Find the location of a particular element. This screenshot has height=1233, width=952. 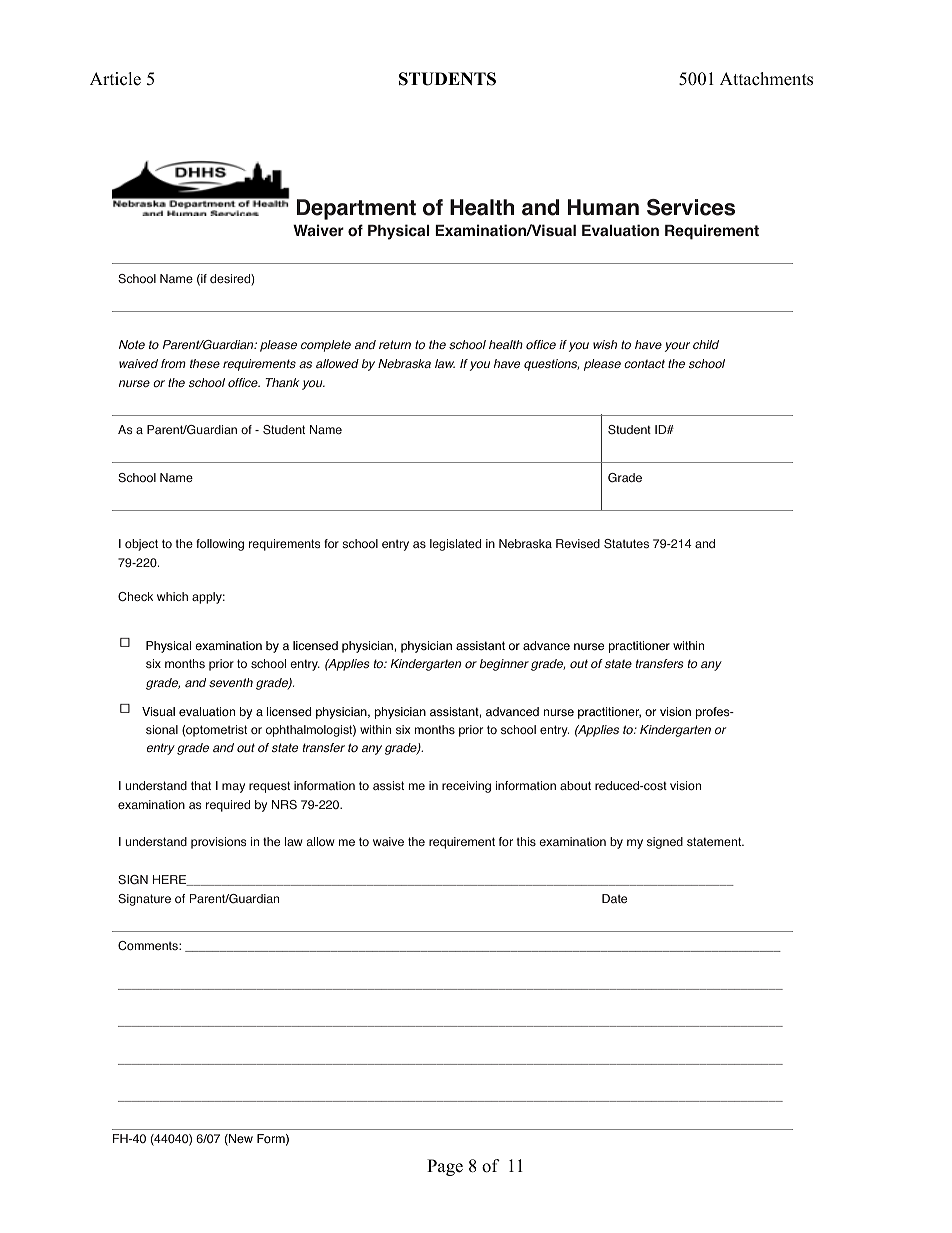

these is located at coordinates (205, 363).
